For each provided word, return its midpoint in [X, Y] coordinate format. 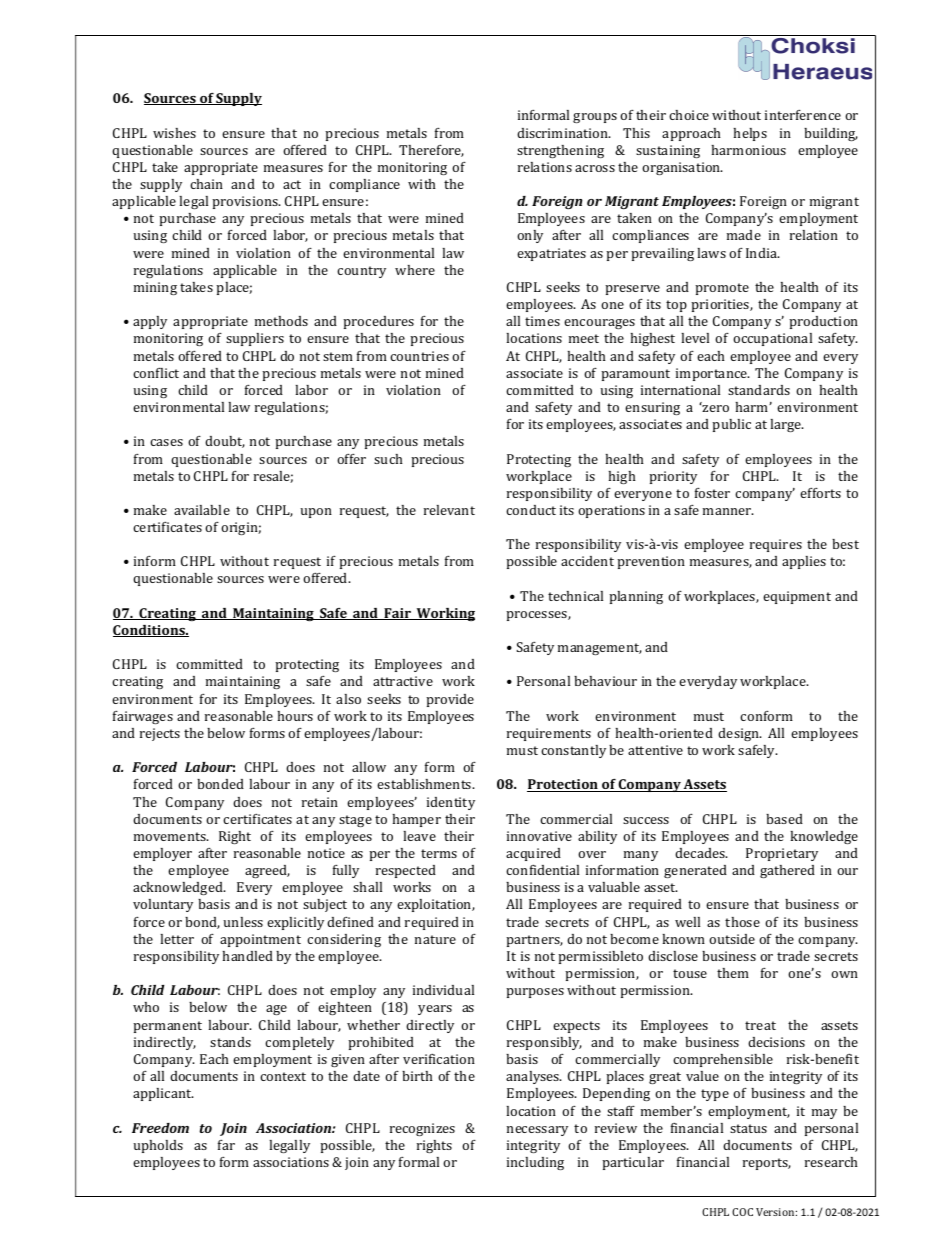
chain [206, 184]
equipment [797, 597]
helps [750, 134]
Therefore [431, 151]
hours [295, 716]
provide [450, 700]
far [226, 1145]
